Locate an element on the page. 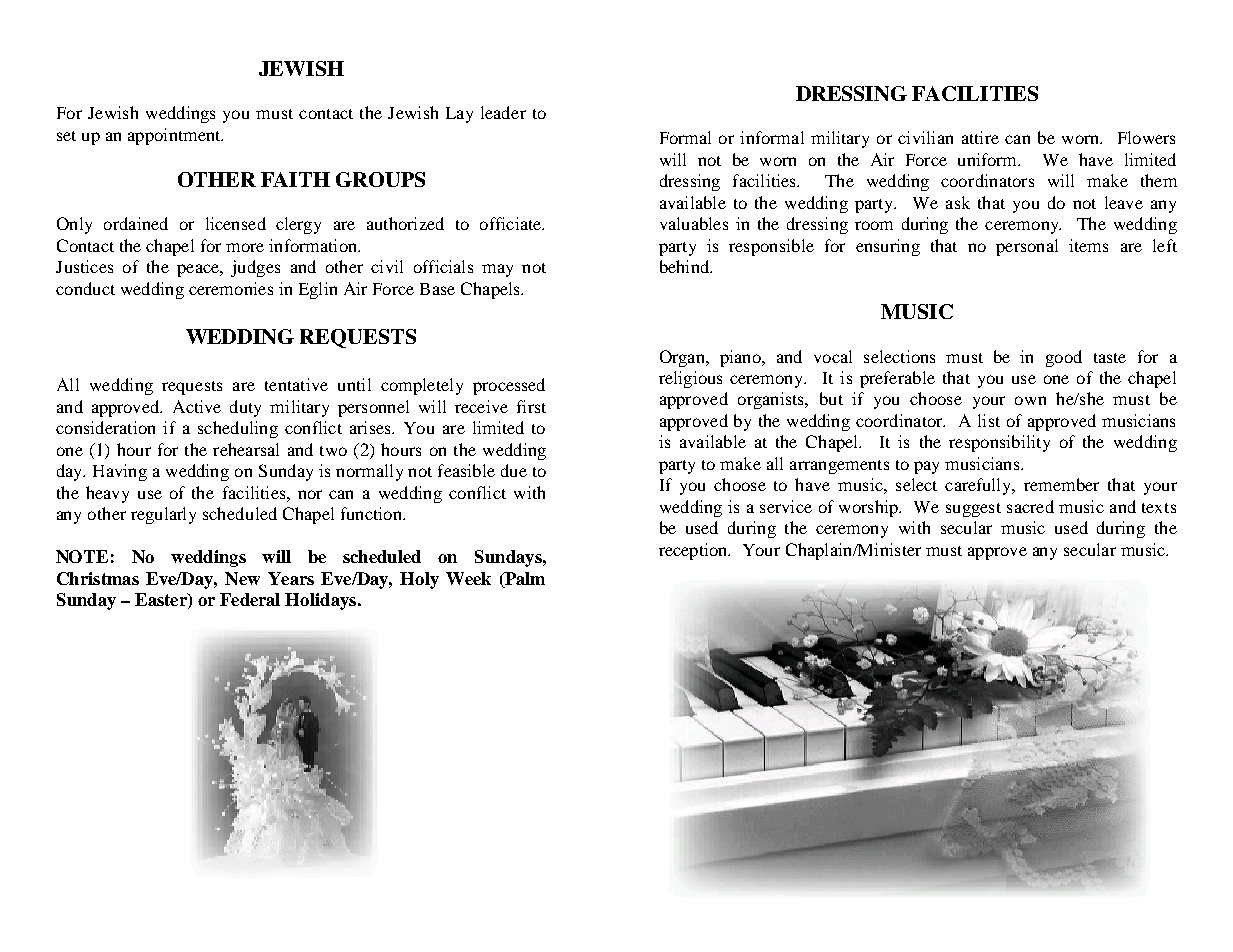 The height and width of the document is (952, 1233). appointment is located at coordinates (175, 136).
